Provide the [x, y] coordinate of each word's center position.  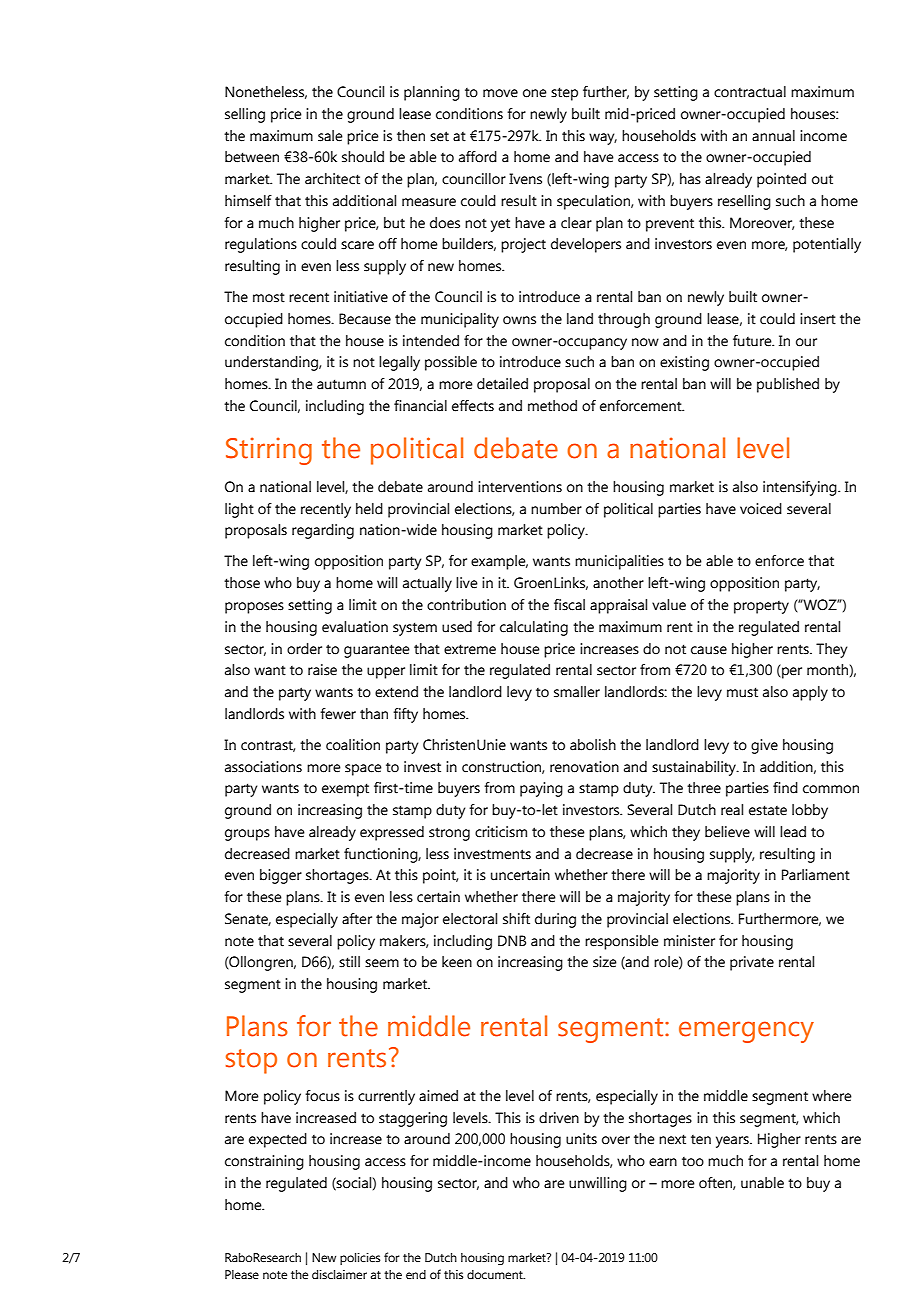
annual [773, 136]
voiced [761, 509]
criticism [501, 832]
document [496, 1274]
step [564, 94]
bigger [281, 876]
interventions [520, 487]
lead [793, 832]
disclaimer [339, 1274]
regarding [323, 531]
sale [330, 136]
